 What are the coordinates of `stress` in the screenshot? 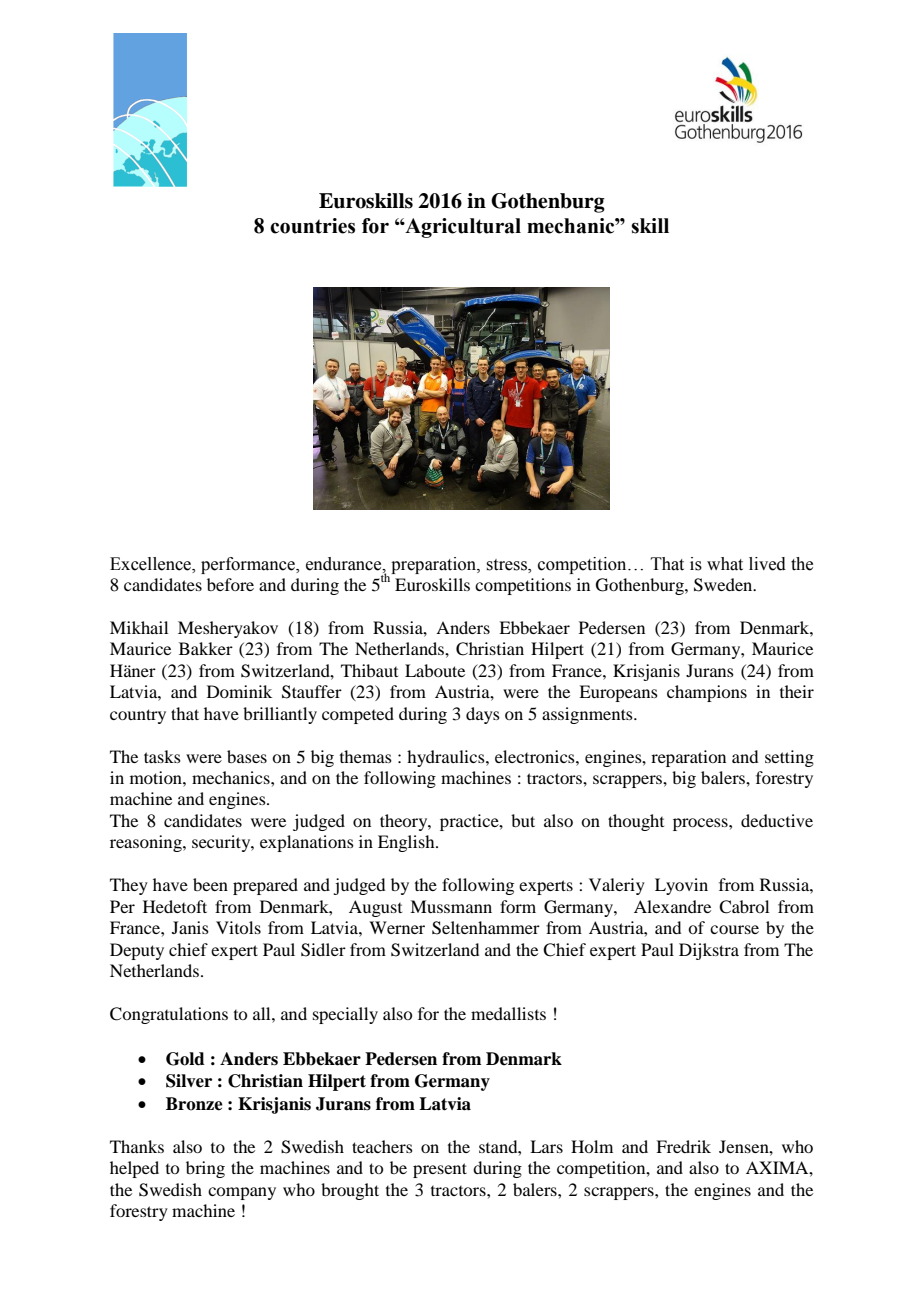 It's located at (507, 565).
